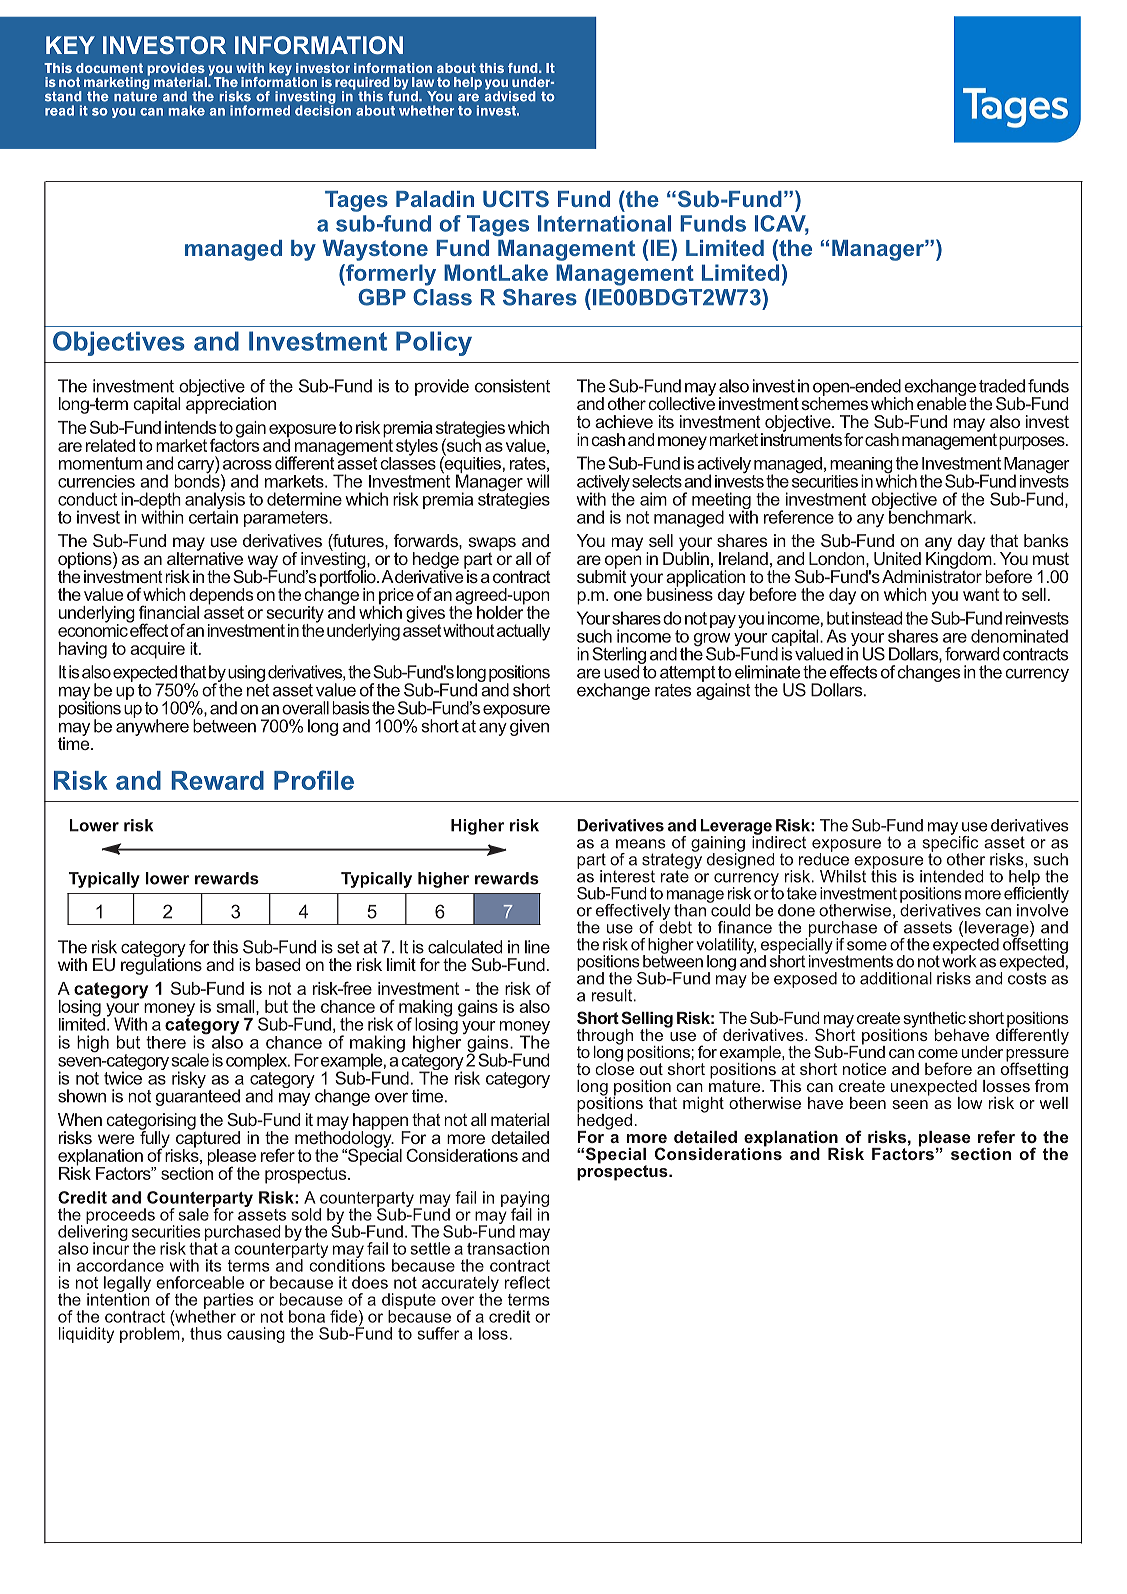 Image resolution: width=1127 pixels, height=1594 pixels. What do you see at coordinates (853, 672) in the page?
I see `effects` at bounding box center [853, 672].
